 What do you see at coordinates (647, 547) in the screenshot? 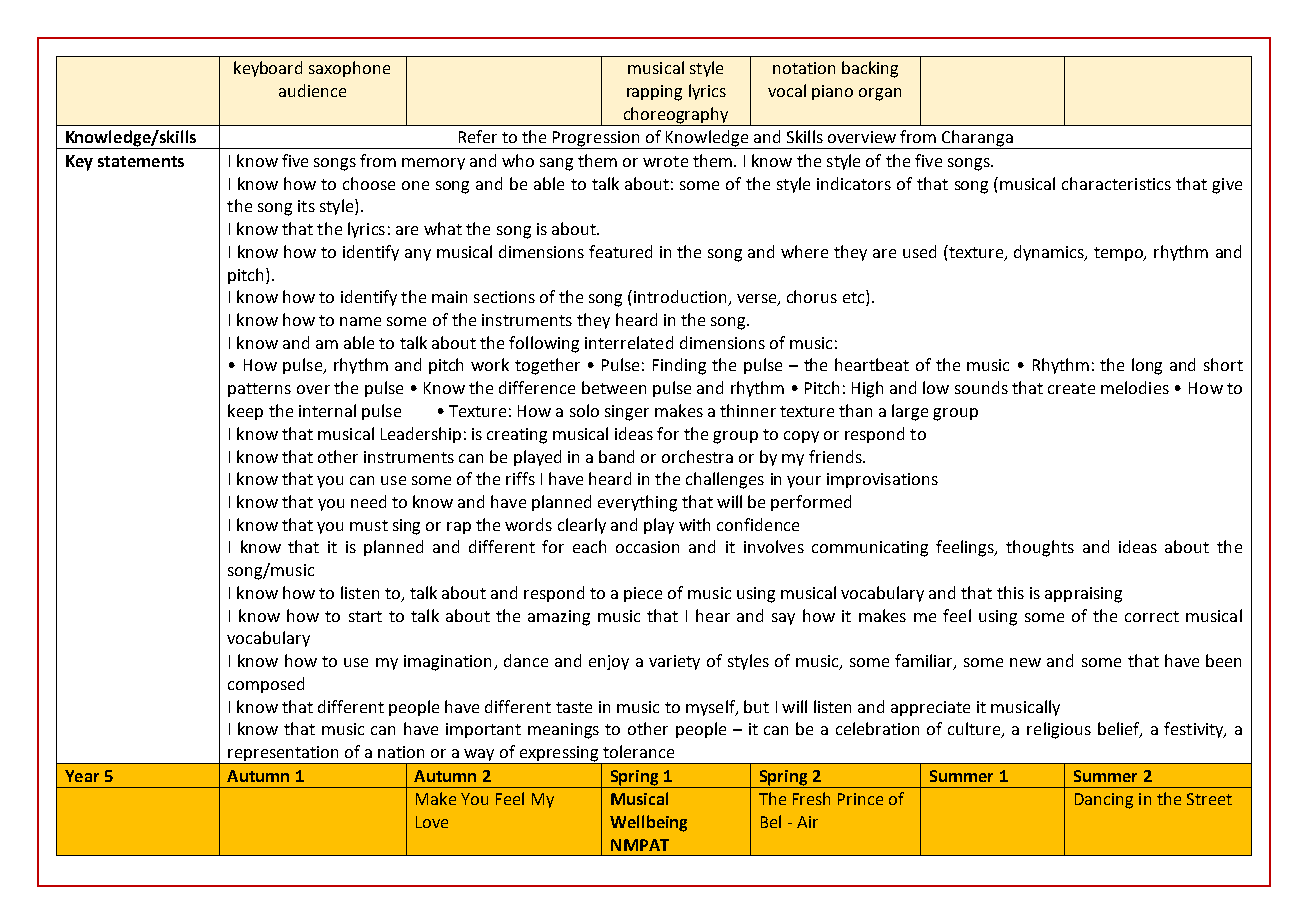
I see `occasion` at bounding box center [647, 547].
